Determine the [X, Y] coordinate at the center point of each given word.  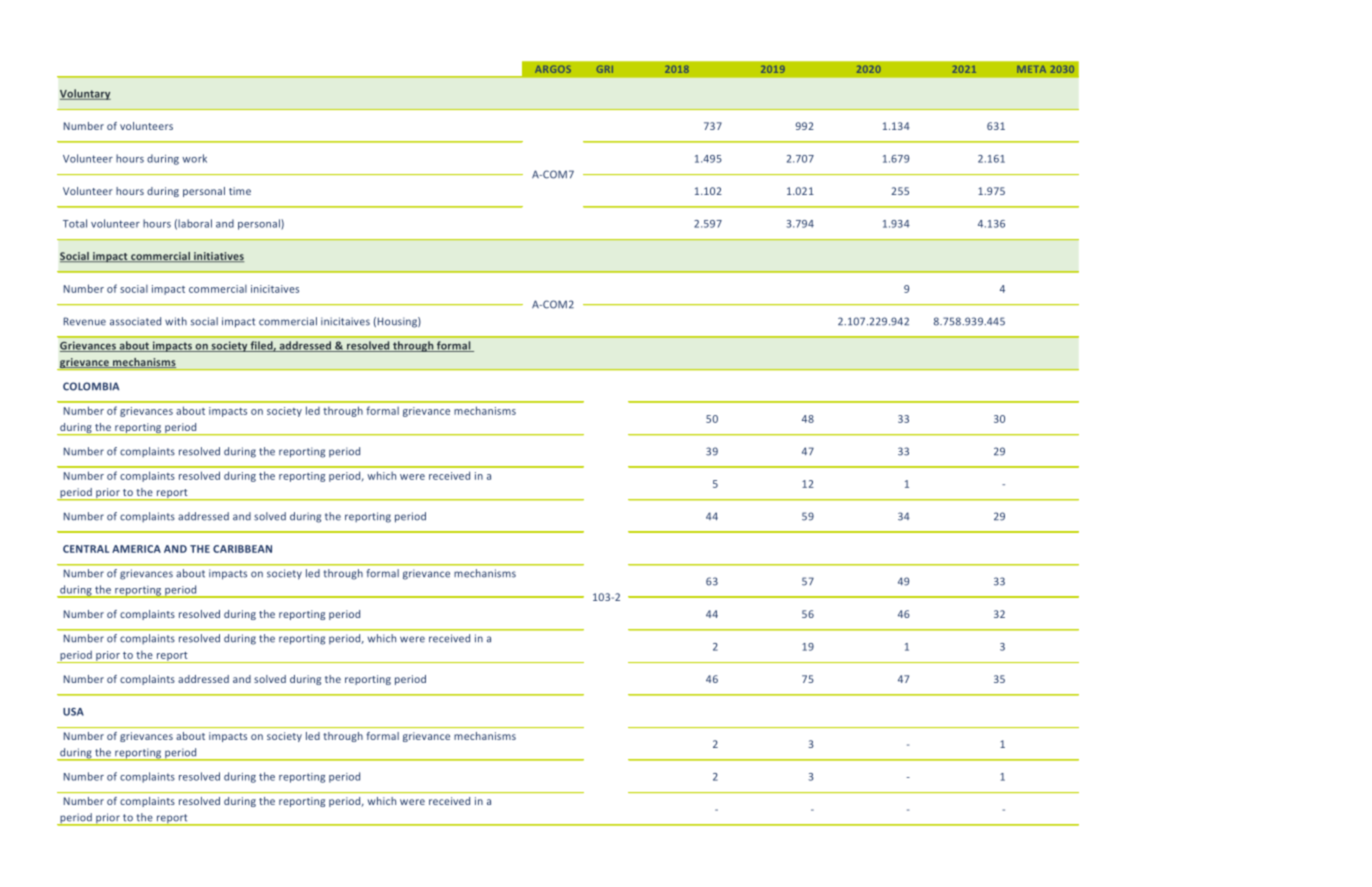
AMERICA [136, 549]
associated [135, 321]
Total [75, 223]
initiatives [218, 257]
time [240, 191]
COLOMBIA [91, 386]
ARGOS [553, 69]
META [1031, 69]
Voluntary [85, 94]
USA [73, 712]
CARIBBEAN [242, 549]
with [176, 321]
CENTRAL [86, 549]
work [194, 158]
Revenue [85, 321]
